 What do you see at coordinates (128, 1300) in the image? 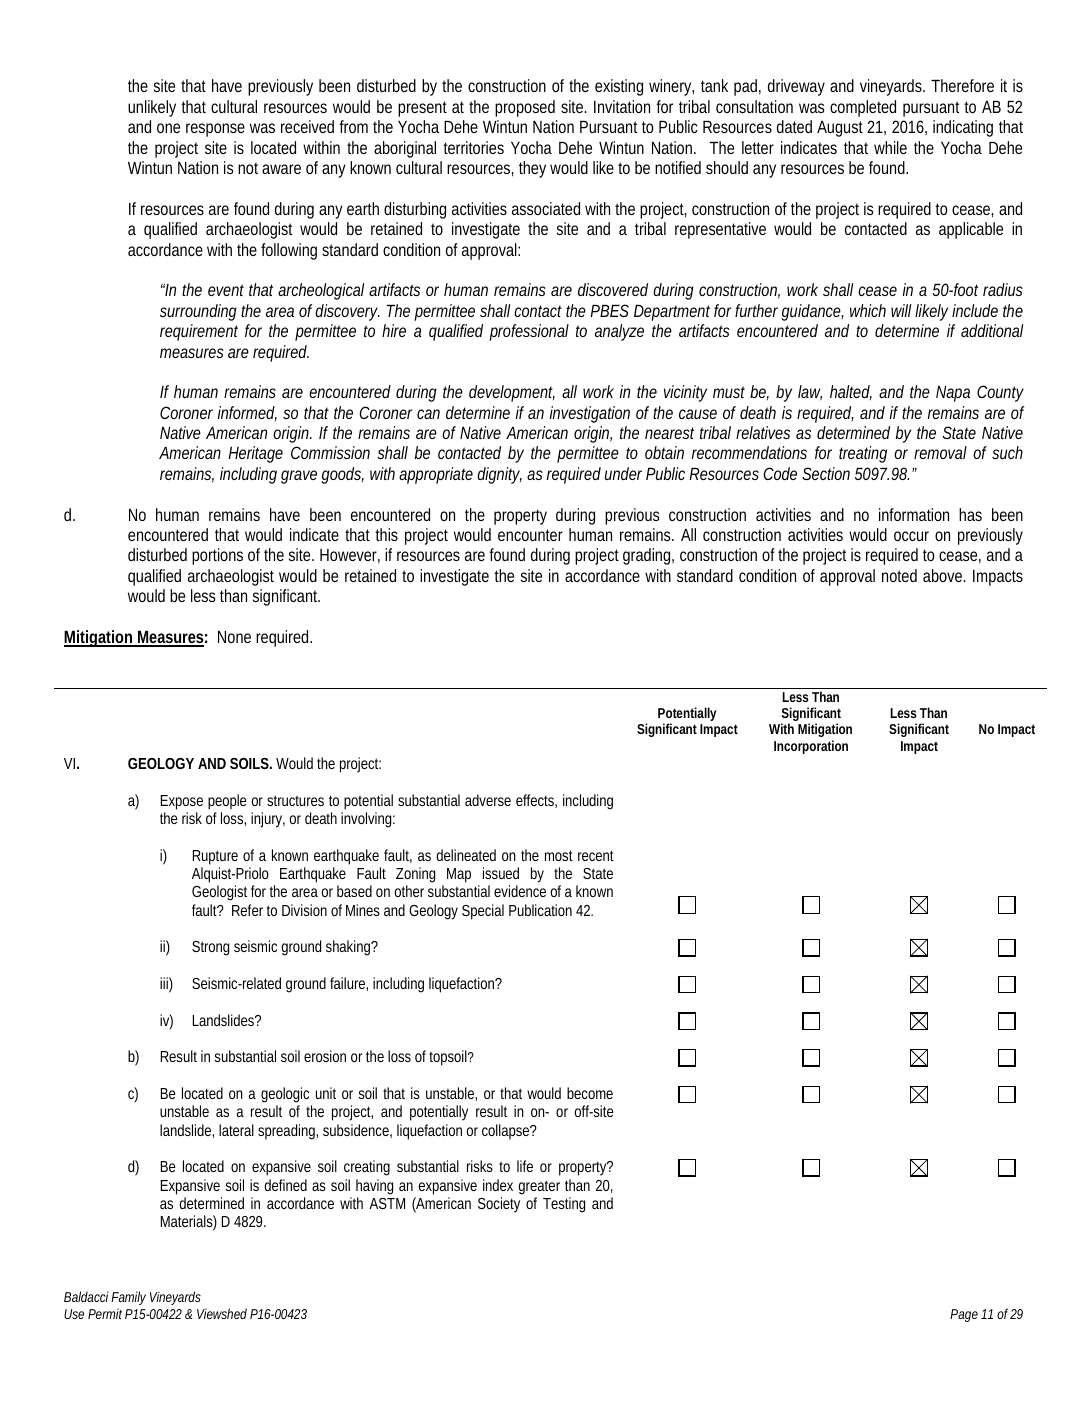
I see `Family` at bounding box center [128, 1300].
